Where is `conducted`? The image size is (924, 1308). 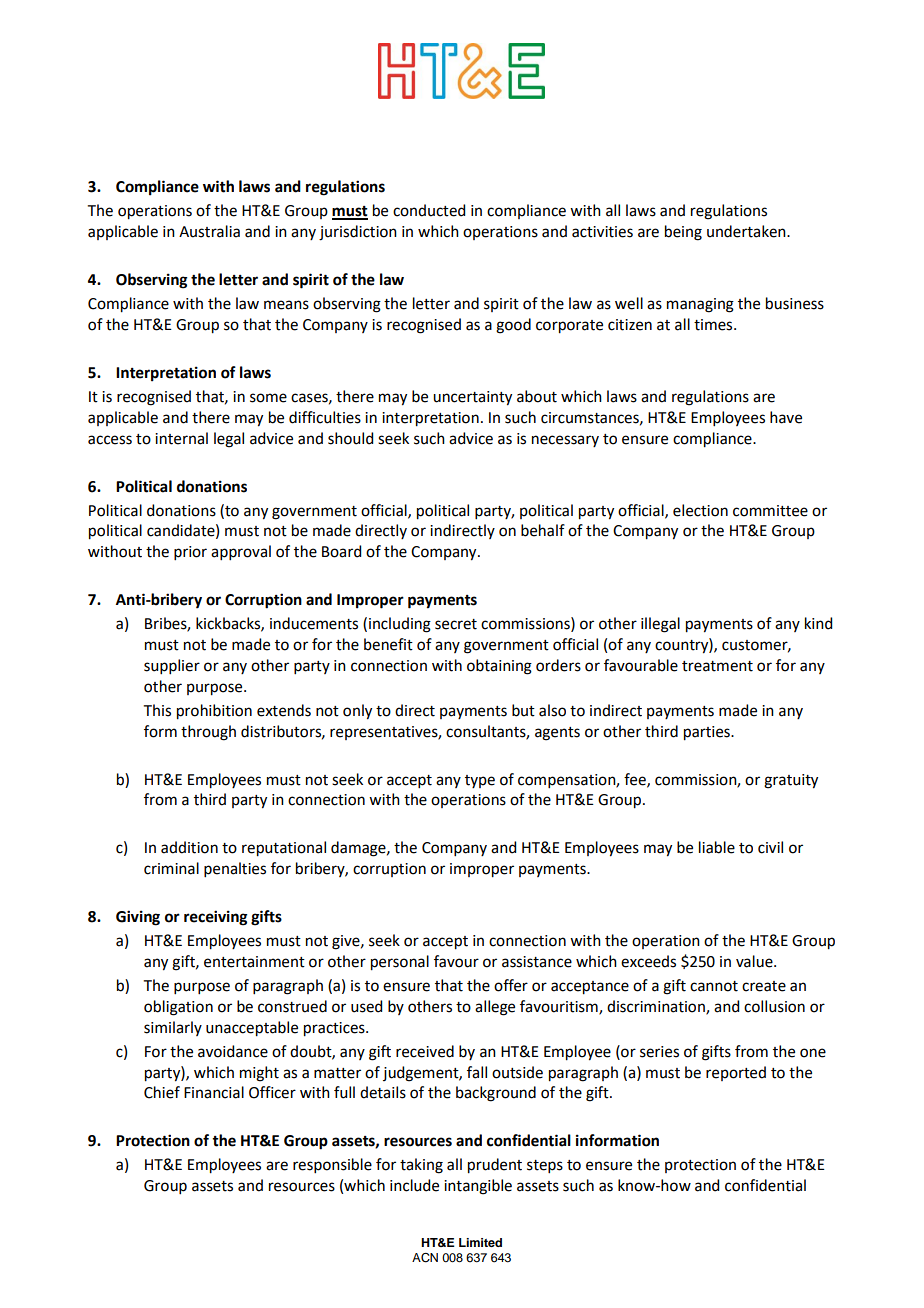 conducted is located at coordinates (429, 210).
